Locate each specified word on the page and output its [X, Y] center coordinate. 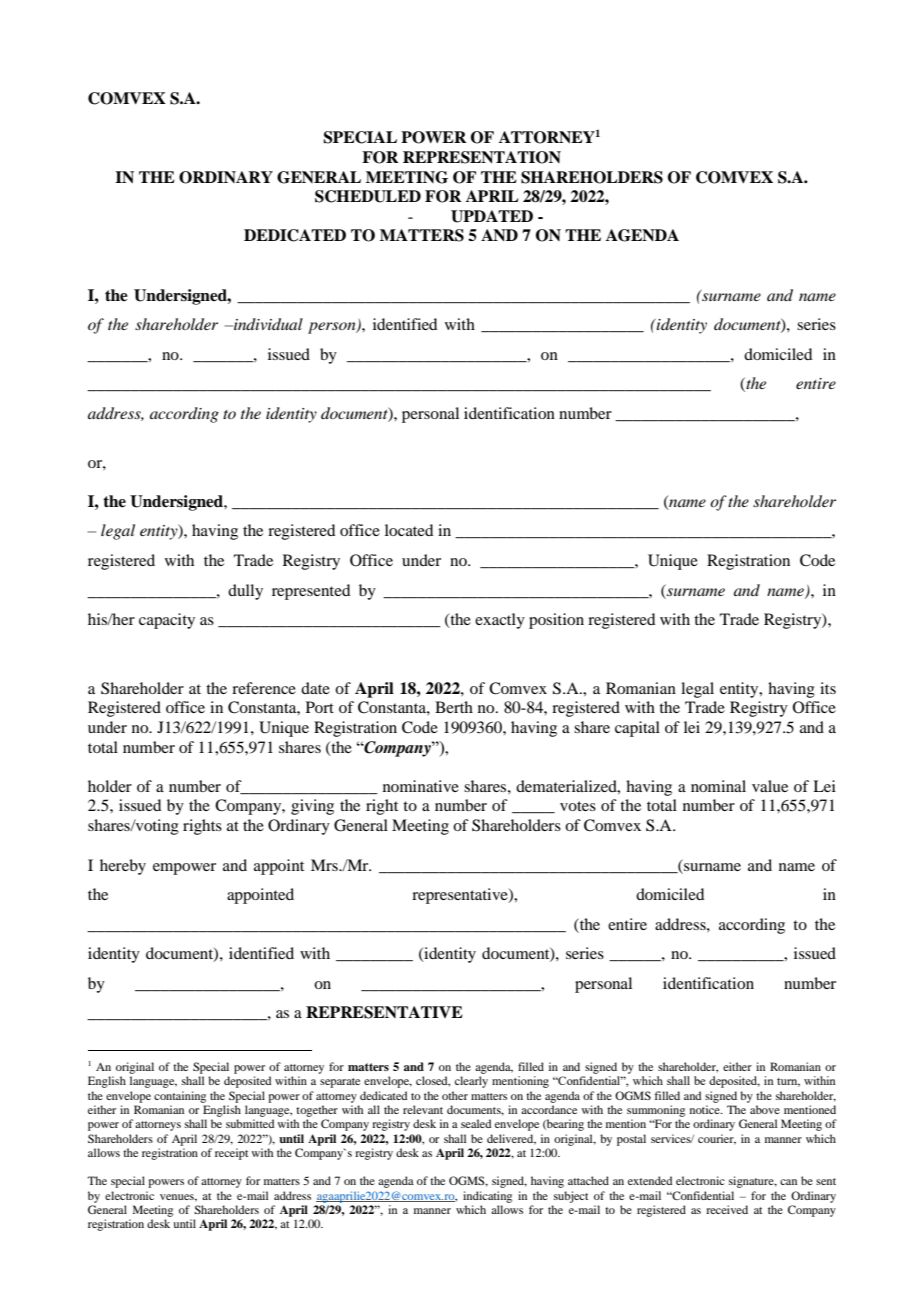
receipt [231, 1154]
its [828, 688]
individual [267, 324]
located [409, 530]
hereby [123, 867]
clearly [471, 1082]
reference [264, 688]
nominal [718, 786]
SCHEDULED [368, 196]
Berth [454, 707]
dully [245, 592]
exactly [500, 621]
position [556, 621]
